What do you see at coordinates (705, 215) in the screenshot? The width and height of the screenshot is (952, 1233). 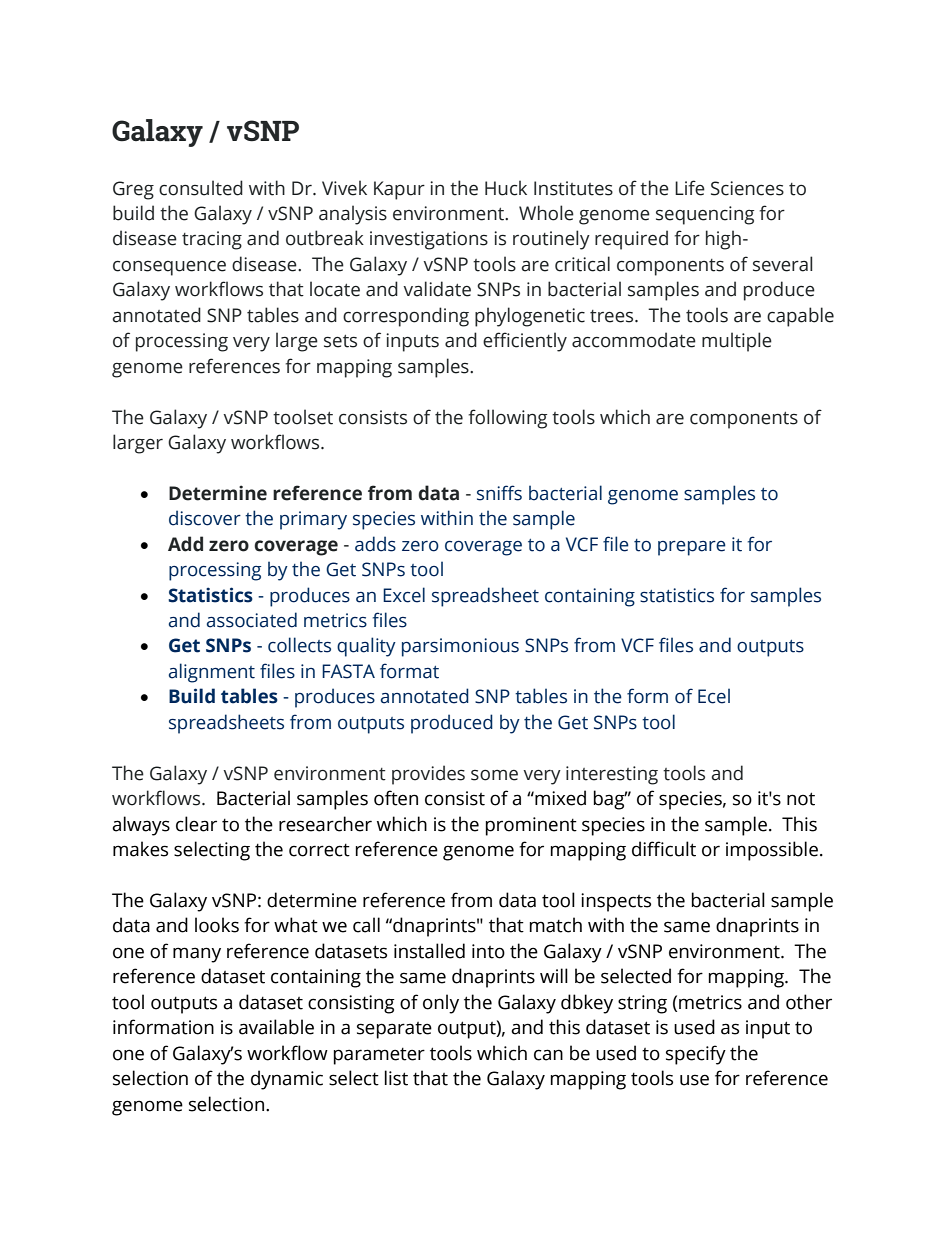 I see `sequencing` at bounding box center [705, 215].
